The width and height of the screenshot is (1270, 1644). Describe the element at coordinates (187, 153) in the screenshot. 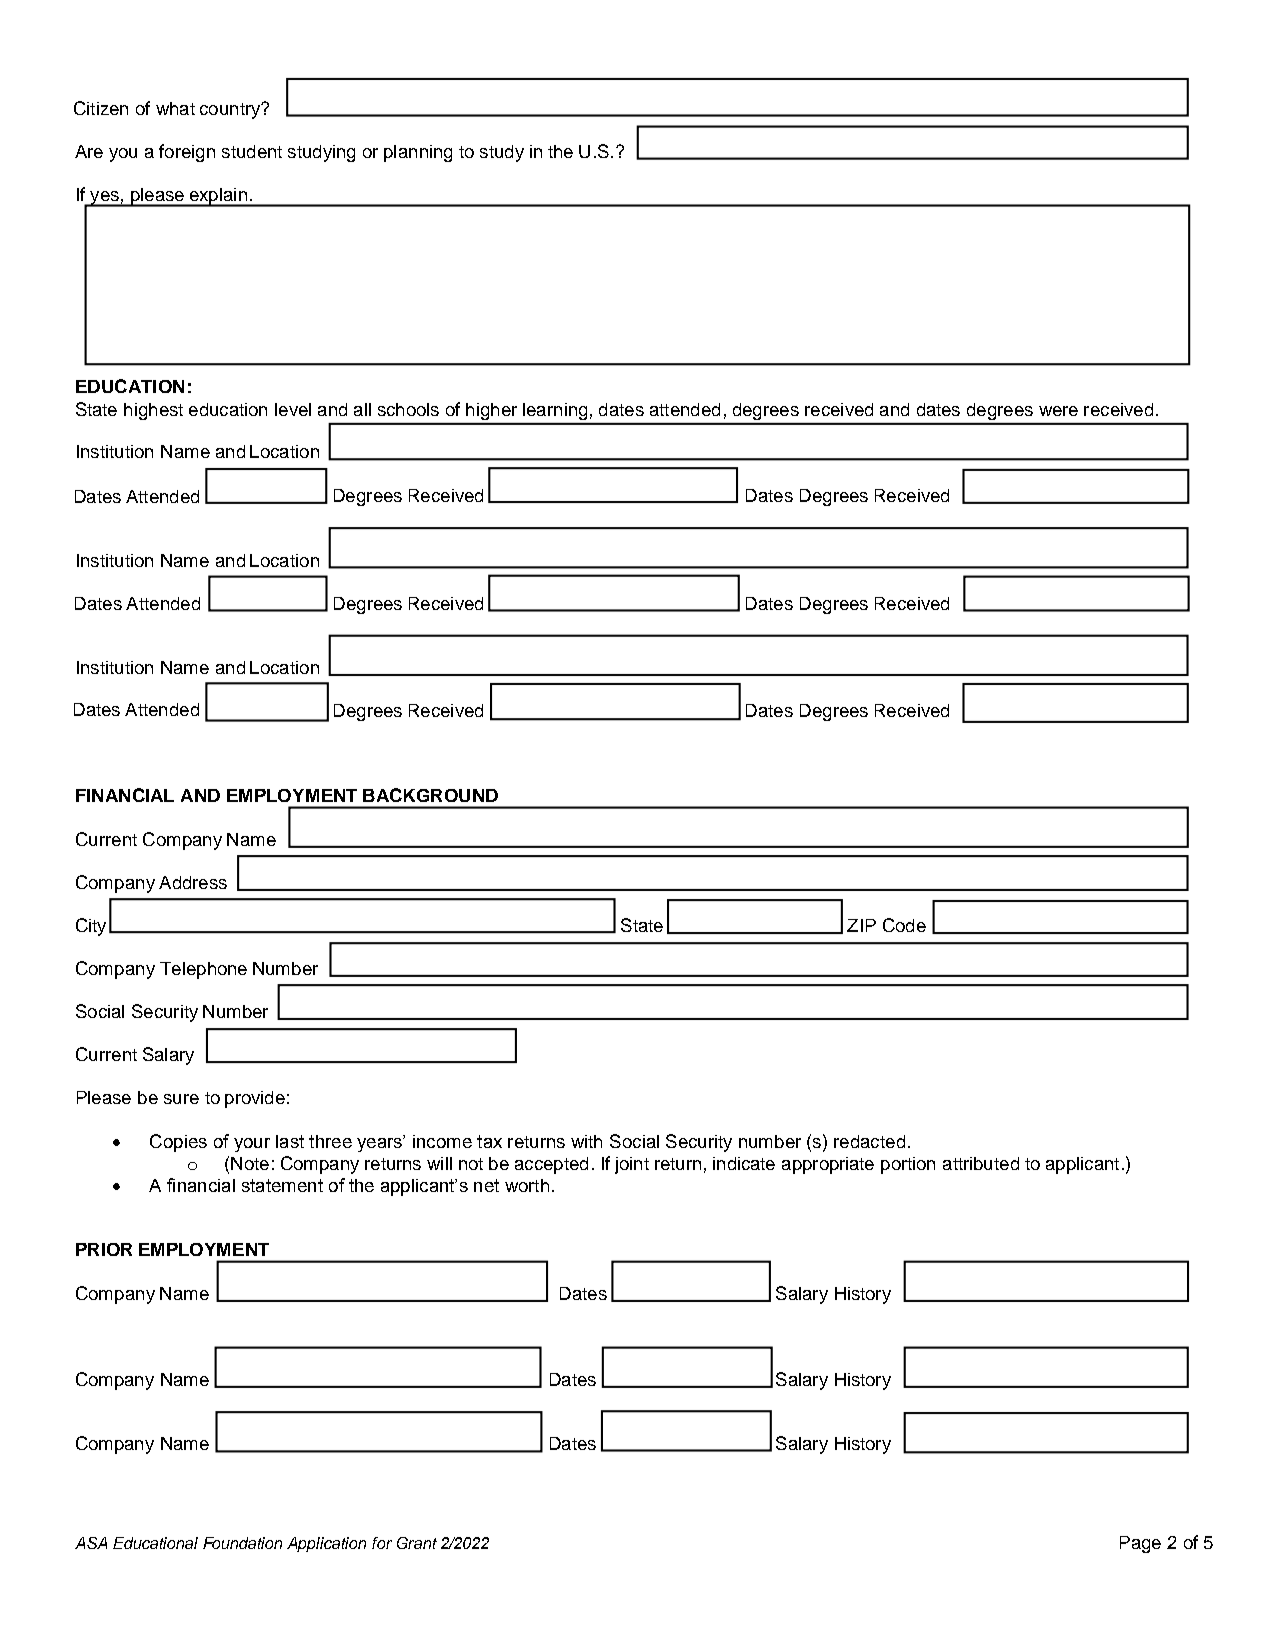

I see `foreign` at that location.
